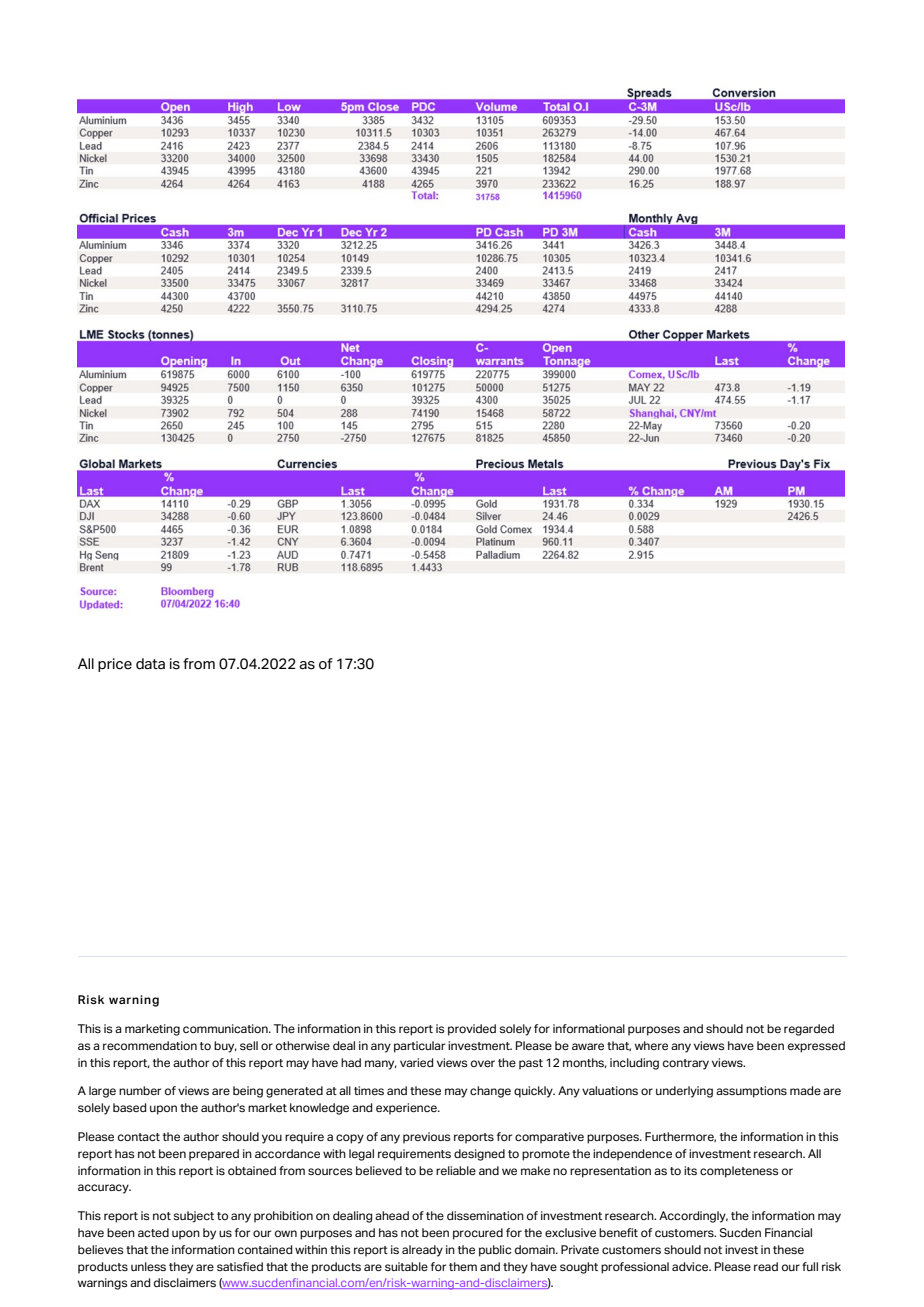 This screenshot has width=924, height=1307. I want to click on provided, so click(472, 1030).
